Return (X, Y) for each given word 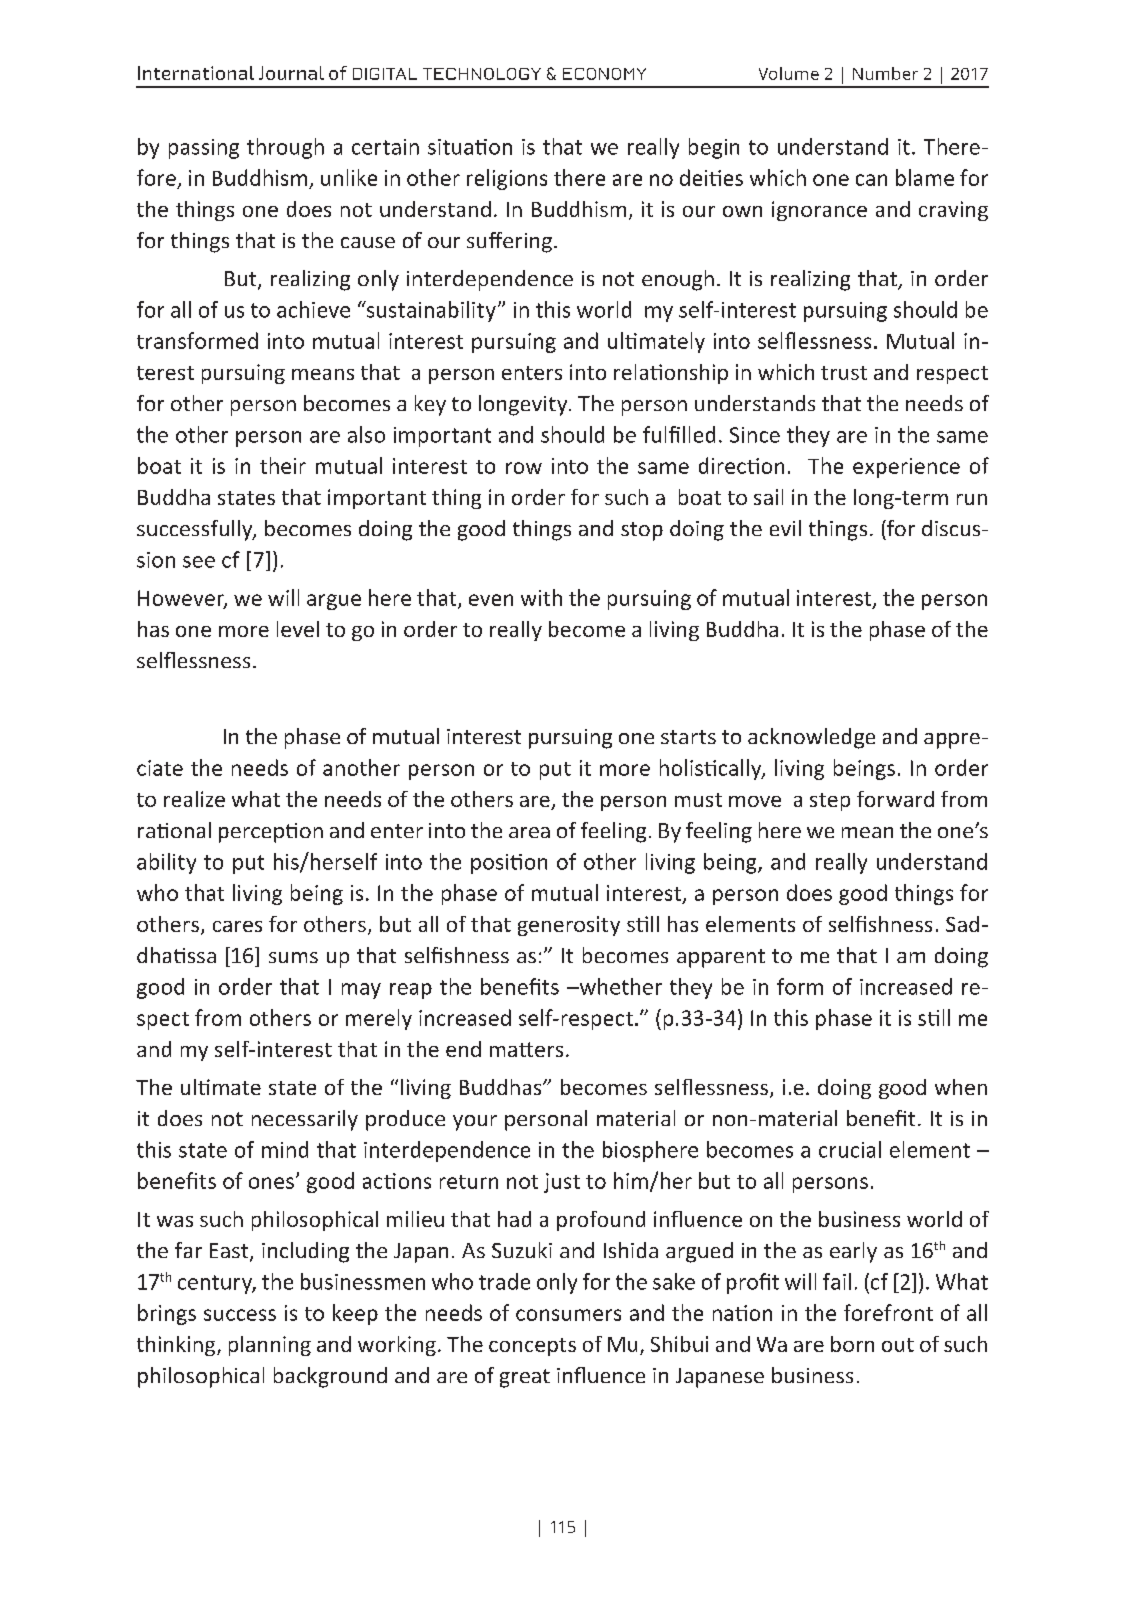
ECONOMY (604, 74)
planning (270, 1346)
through (285, 148)
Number (885, 73)
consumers (568, 1315)
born (852, 1344)
